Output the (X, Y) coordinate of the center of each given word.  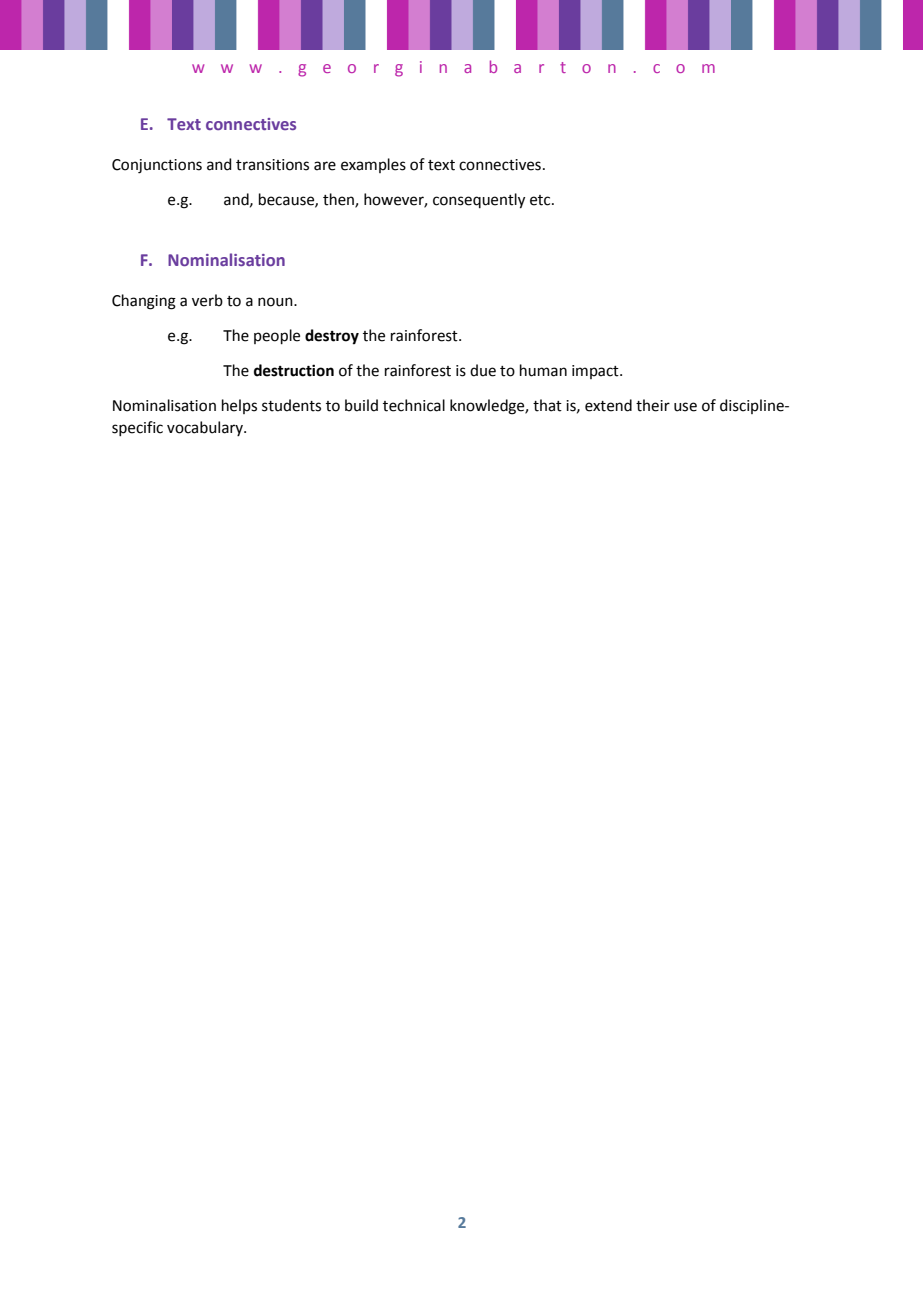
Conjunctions (157, 166)
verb (207, 300)
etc (541, 200)
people (277, 336)
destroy (332, 337)
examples (373, 165)
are (325, 166)
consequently (479, 201)
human (543, 370)
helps (239, 406)
